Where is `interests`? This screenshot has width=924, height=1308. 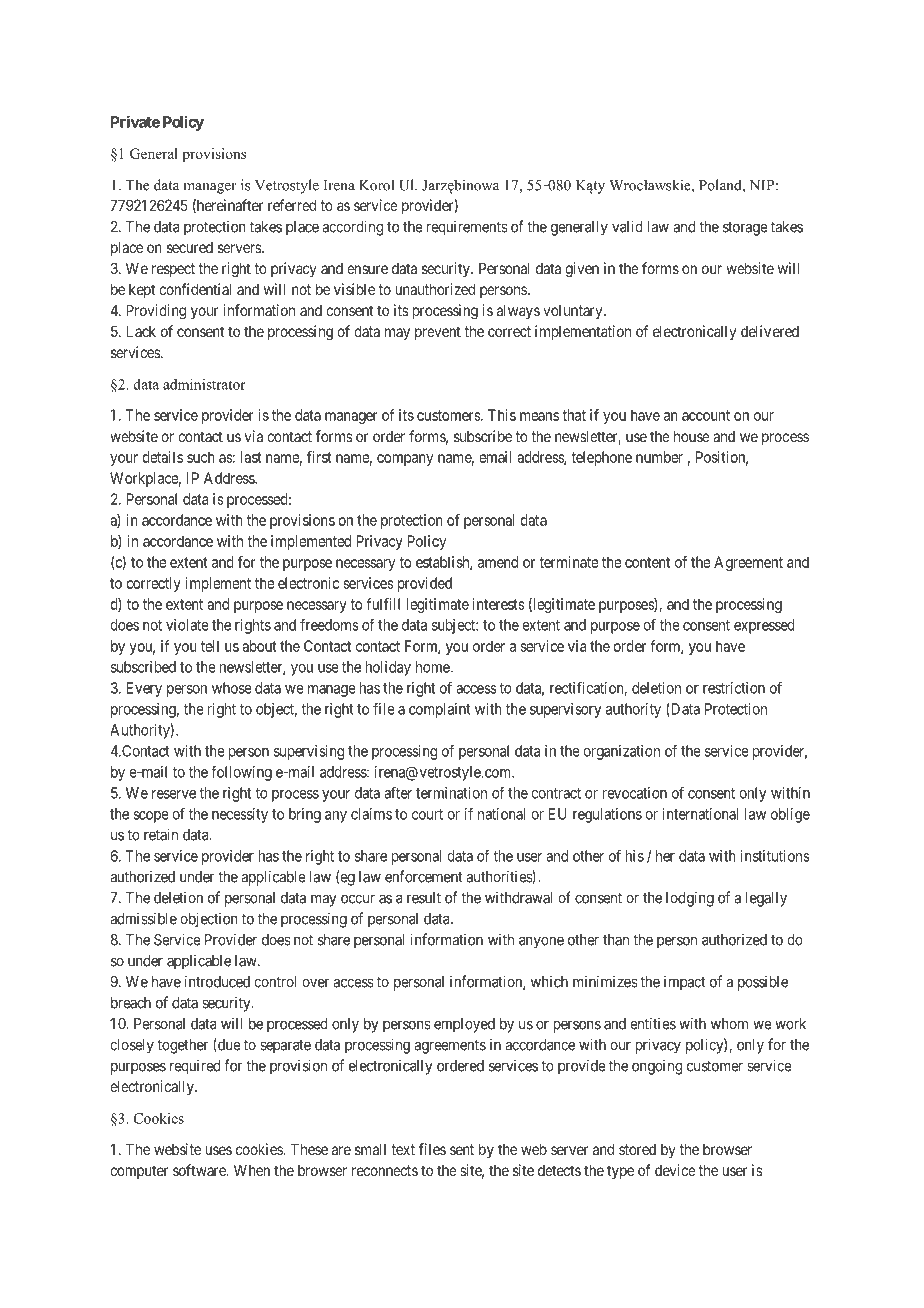 interests is located at coordinates (499, 604).
